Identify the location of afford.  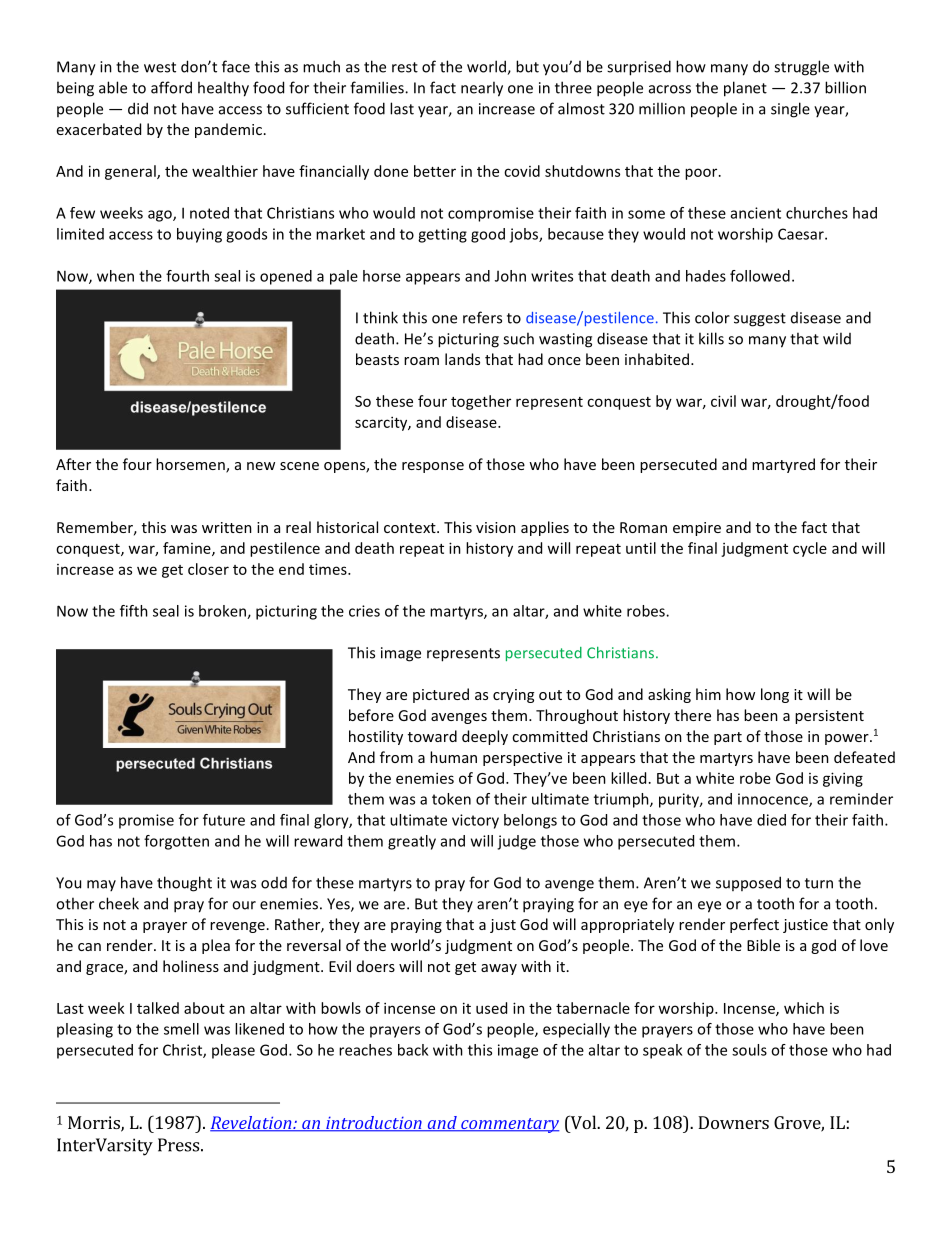
(171, 87).
